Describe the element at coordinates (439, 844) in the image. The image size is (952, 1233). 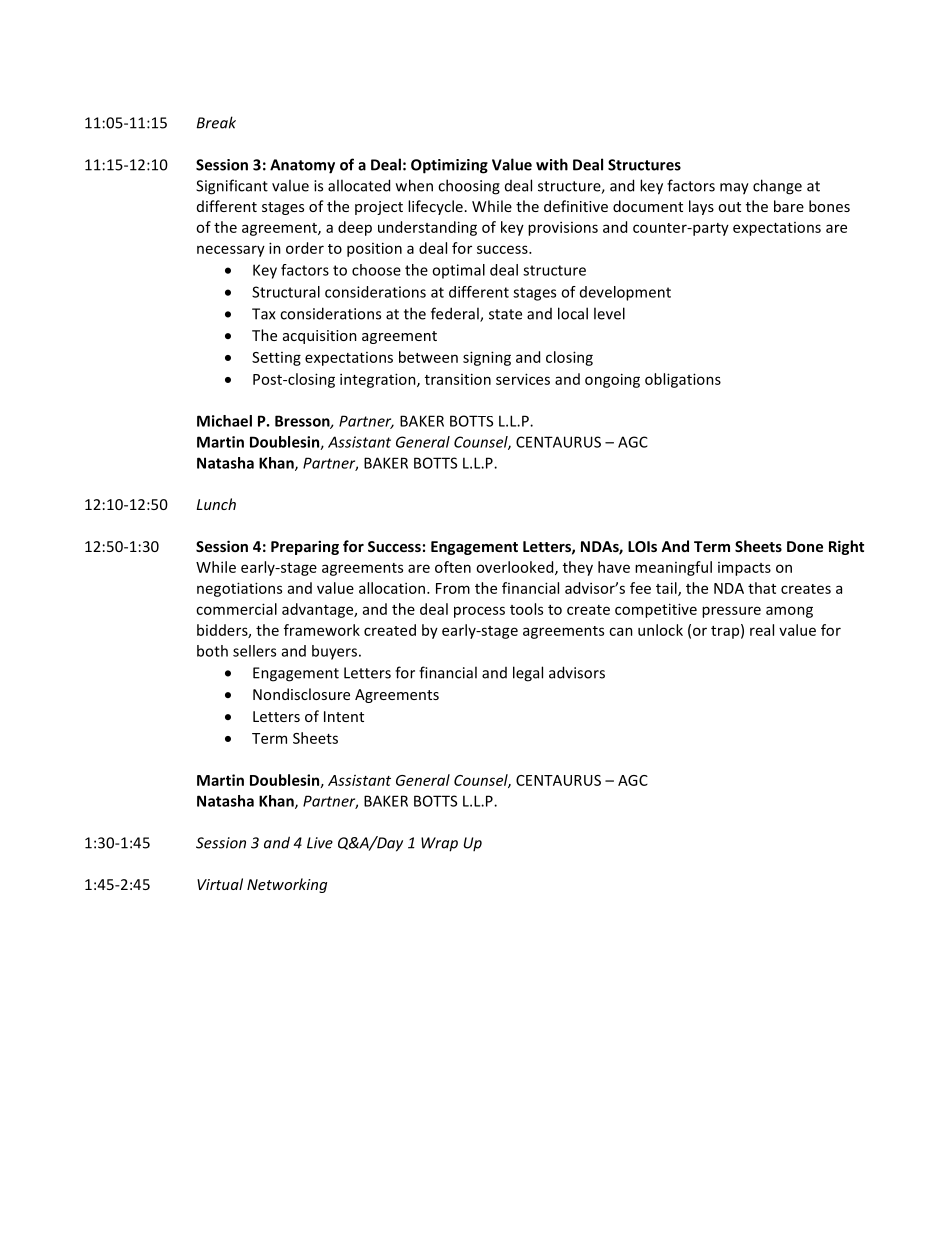
I see `Wrap` at that location.
